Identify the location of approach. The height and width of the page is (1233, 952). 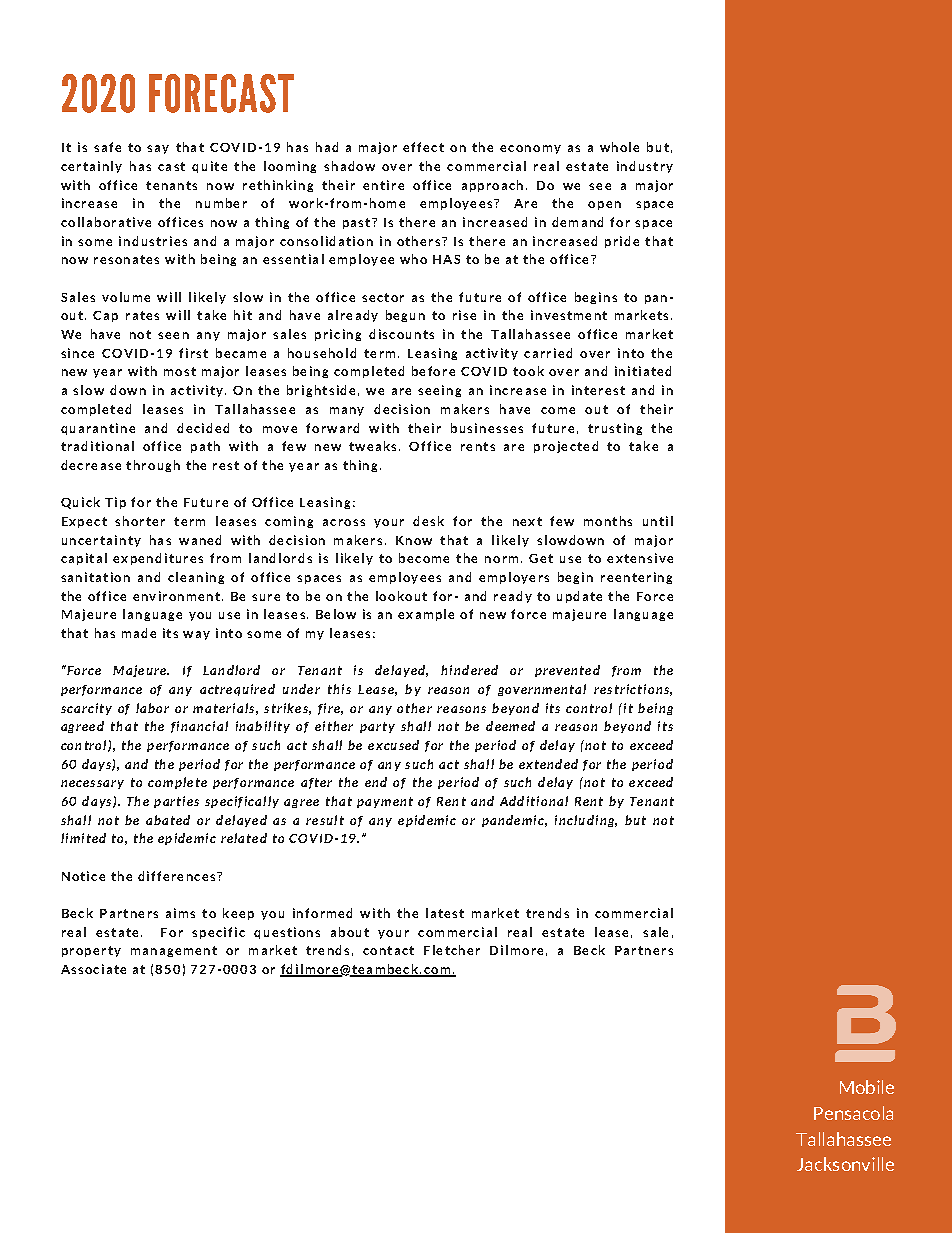
(492, 186).
